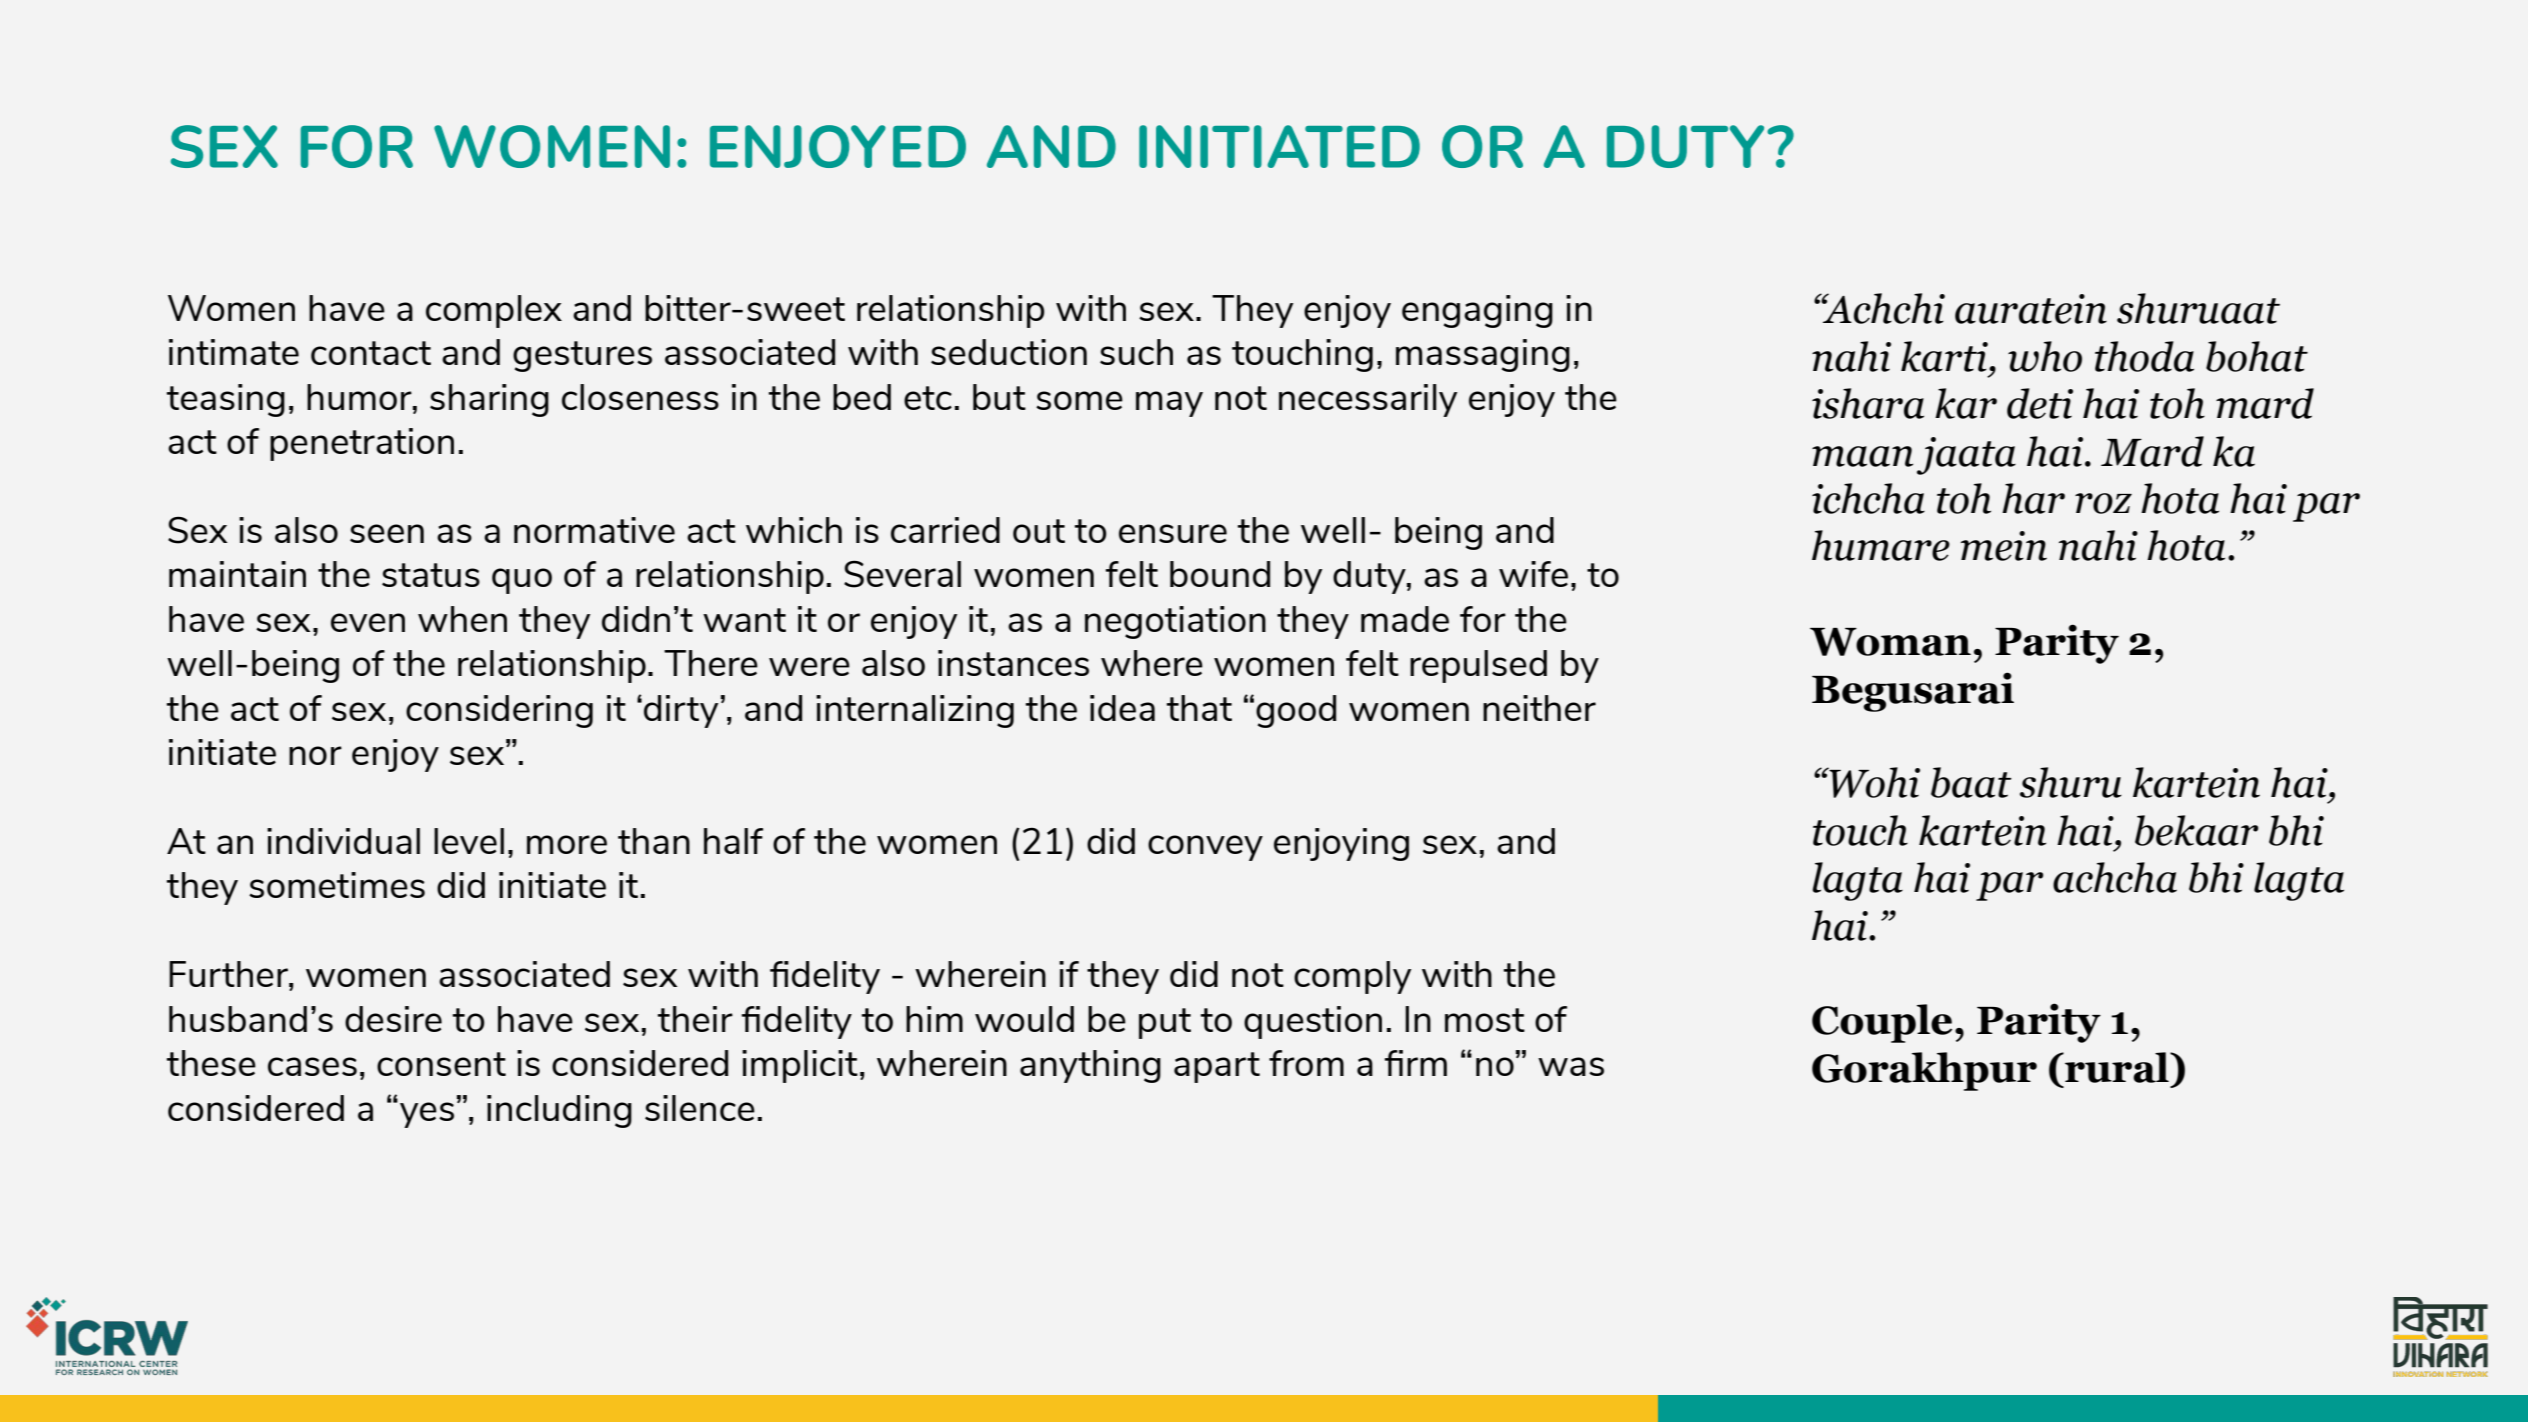 This document has width=2528, height=1422. I want to click on such, so click(1136, 352).
